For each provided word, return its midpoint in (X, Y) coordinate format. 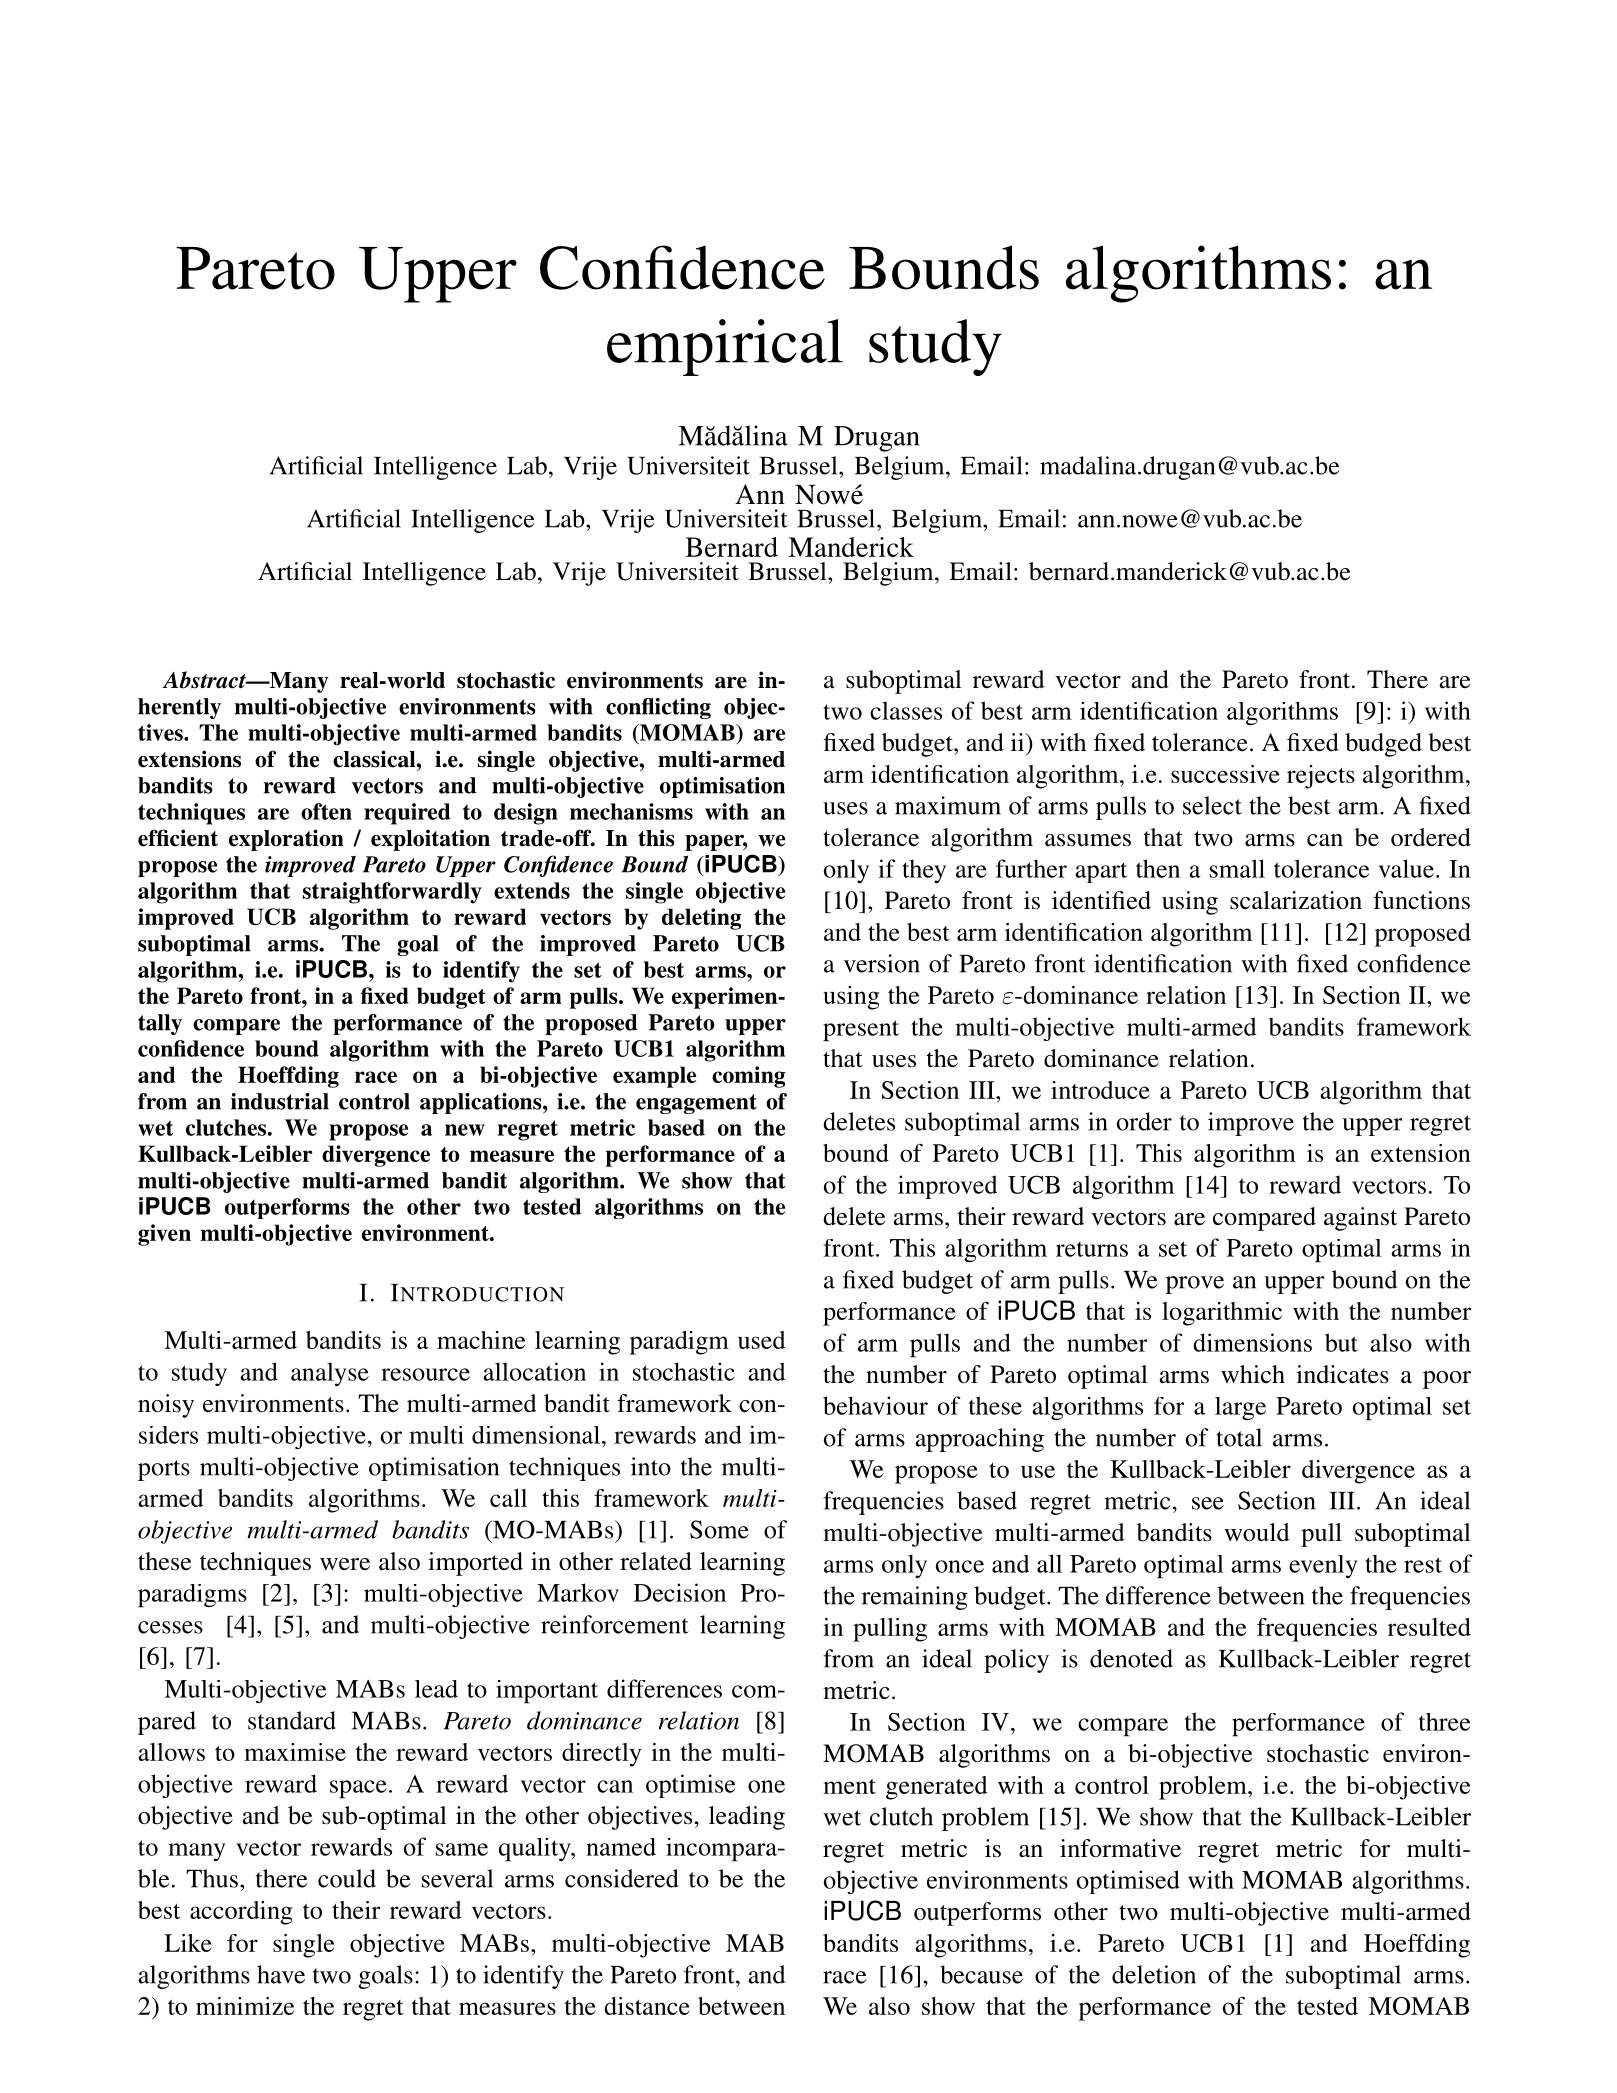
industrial (280, 1101)
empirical (725, 347)
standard (292, 1720)
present (861, 1031)
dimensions (1252, 1342)
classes (906, 710)
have (281, 1974)
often (326, 811)
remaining (915, 1598)
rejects (1321, 777)
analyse (330, 1374)
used (762, 1340)
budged (1383, 745)
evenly (1323, 1566)
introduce (1100, 1090)
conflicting (658, 708)
